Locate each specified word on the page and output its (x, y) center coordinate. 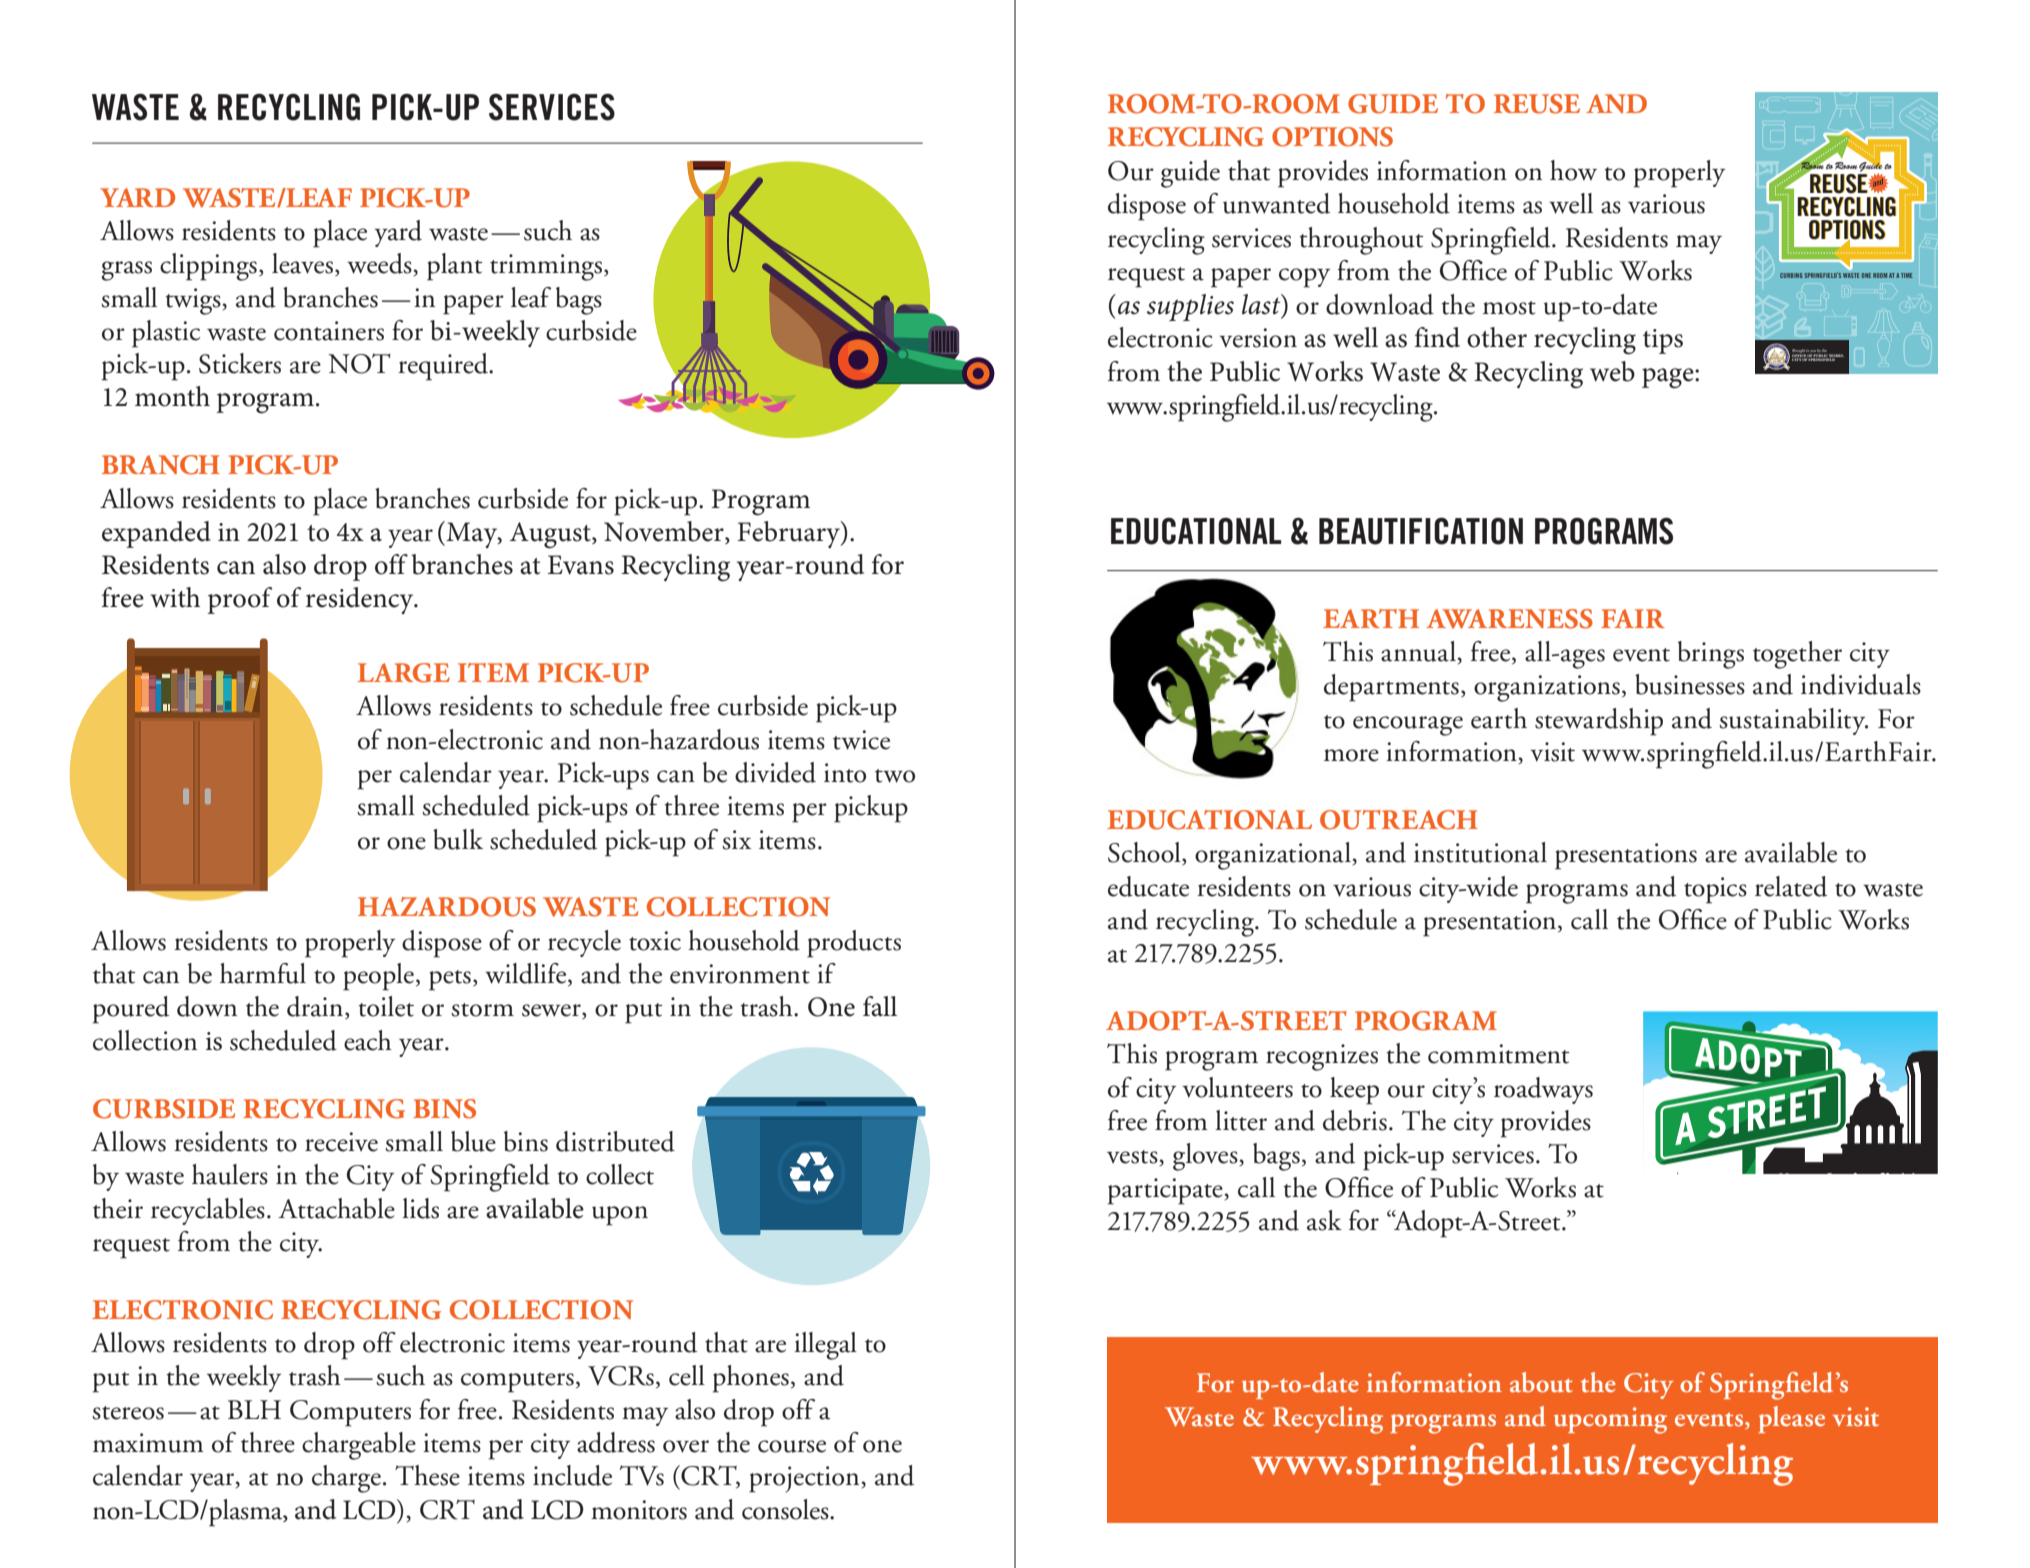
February (789, 534)
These (427, 1475)
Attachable (336, 1208)
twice (861, 740)
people (378, 977)
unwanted (1276, 203)
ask (1324, 1220)
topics (1715, 890)
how (1573, 170)
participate (1166, 1191)
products (854, 944)
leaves (302, 263)
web (1612, 371)
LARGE (403, 673)
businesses (1690, 684)
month (172, 396)
